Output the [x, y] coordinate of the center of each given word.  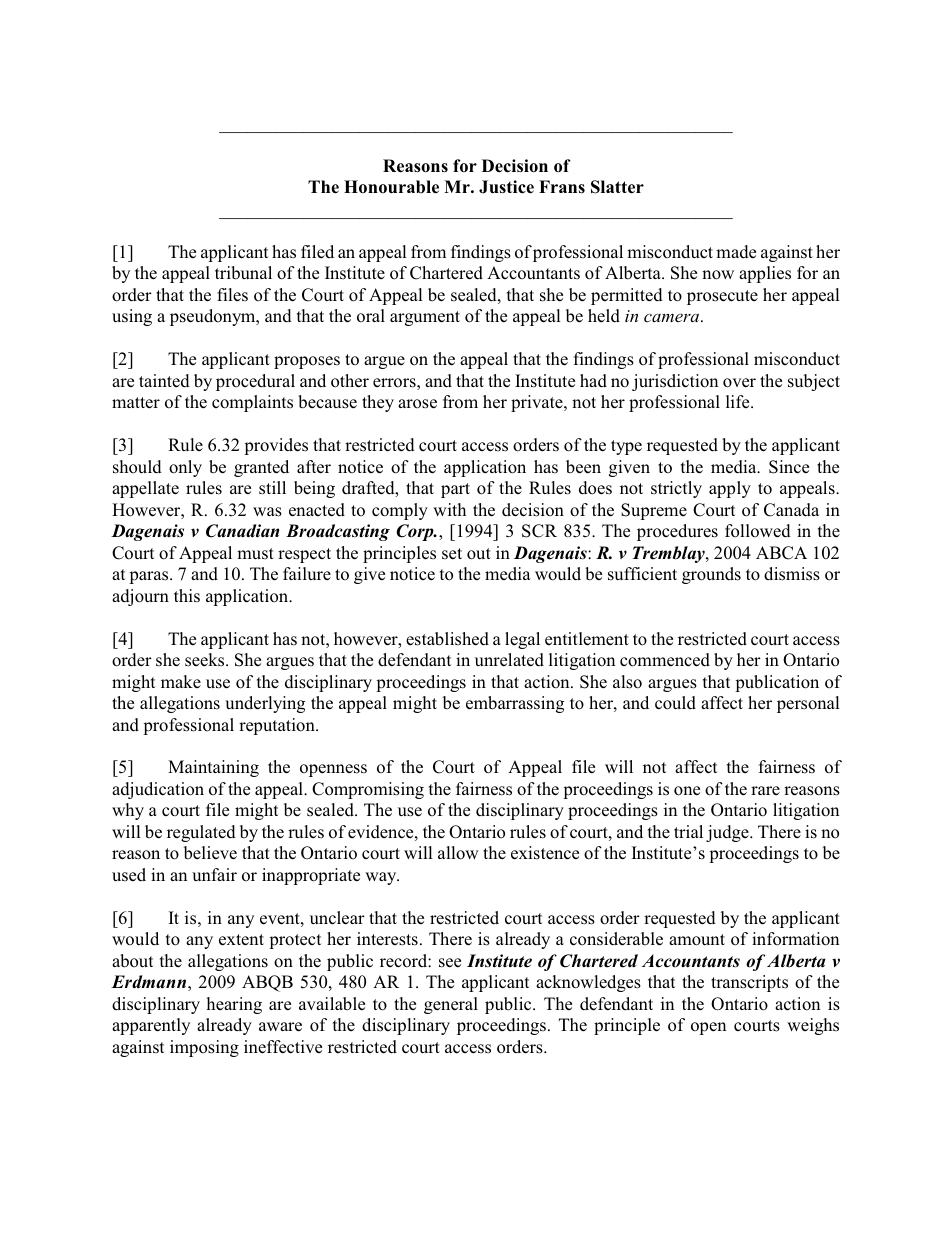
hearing [234, 1005]
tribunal [243, 273]
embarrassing [515, 704]
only [185, 468]
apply [730, 489]
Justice [506, 187]
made [736, 252]
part [455, 490]
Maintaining [213, 768]
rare [765, 790]
